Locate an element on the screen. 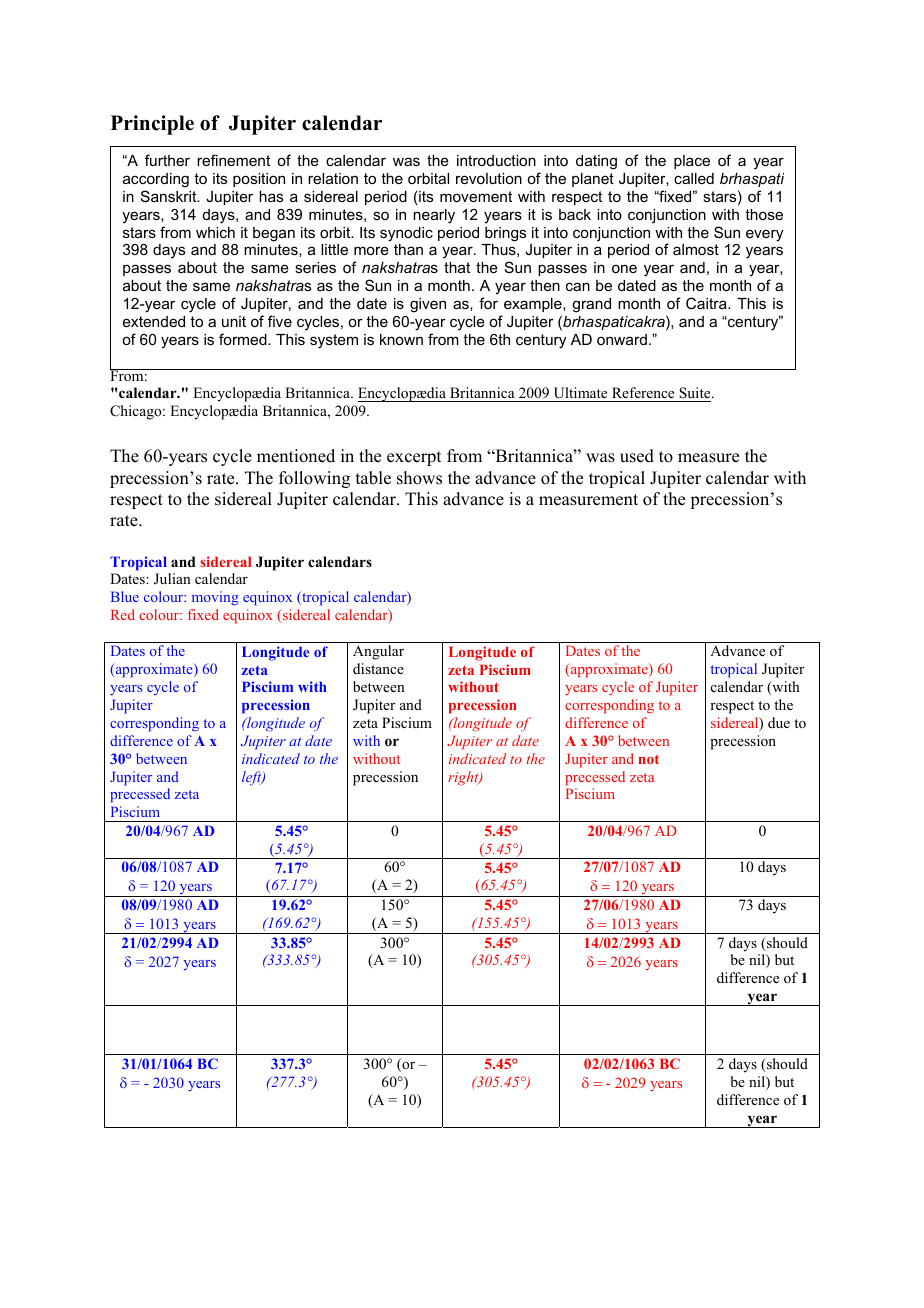  shows is located at coordinates (419, 478).
